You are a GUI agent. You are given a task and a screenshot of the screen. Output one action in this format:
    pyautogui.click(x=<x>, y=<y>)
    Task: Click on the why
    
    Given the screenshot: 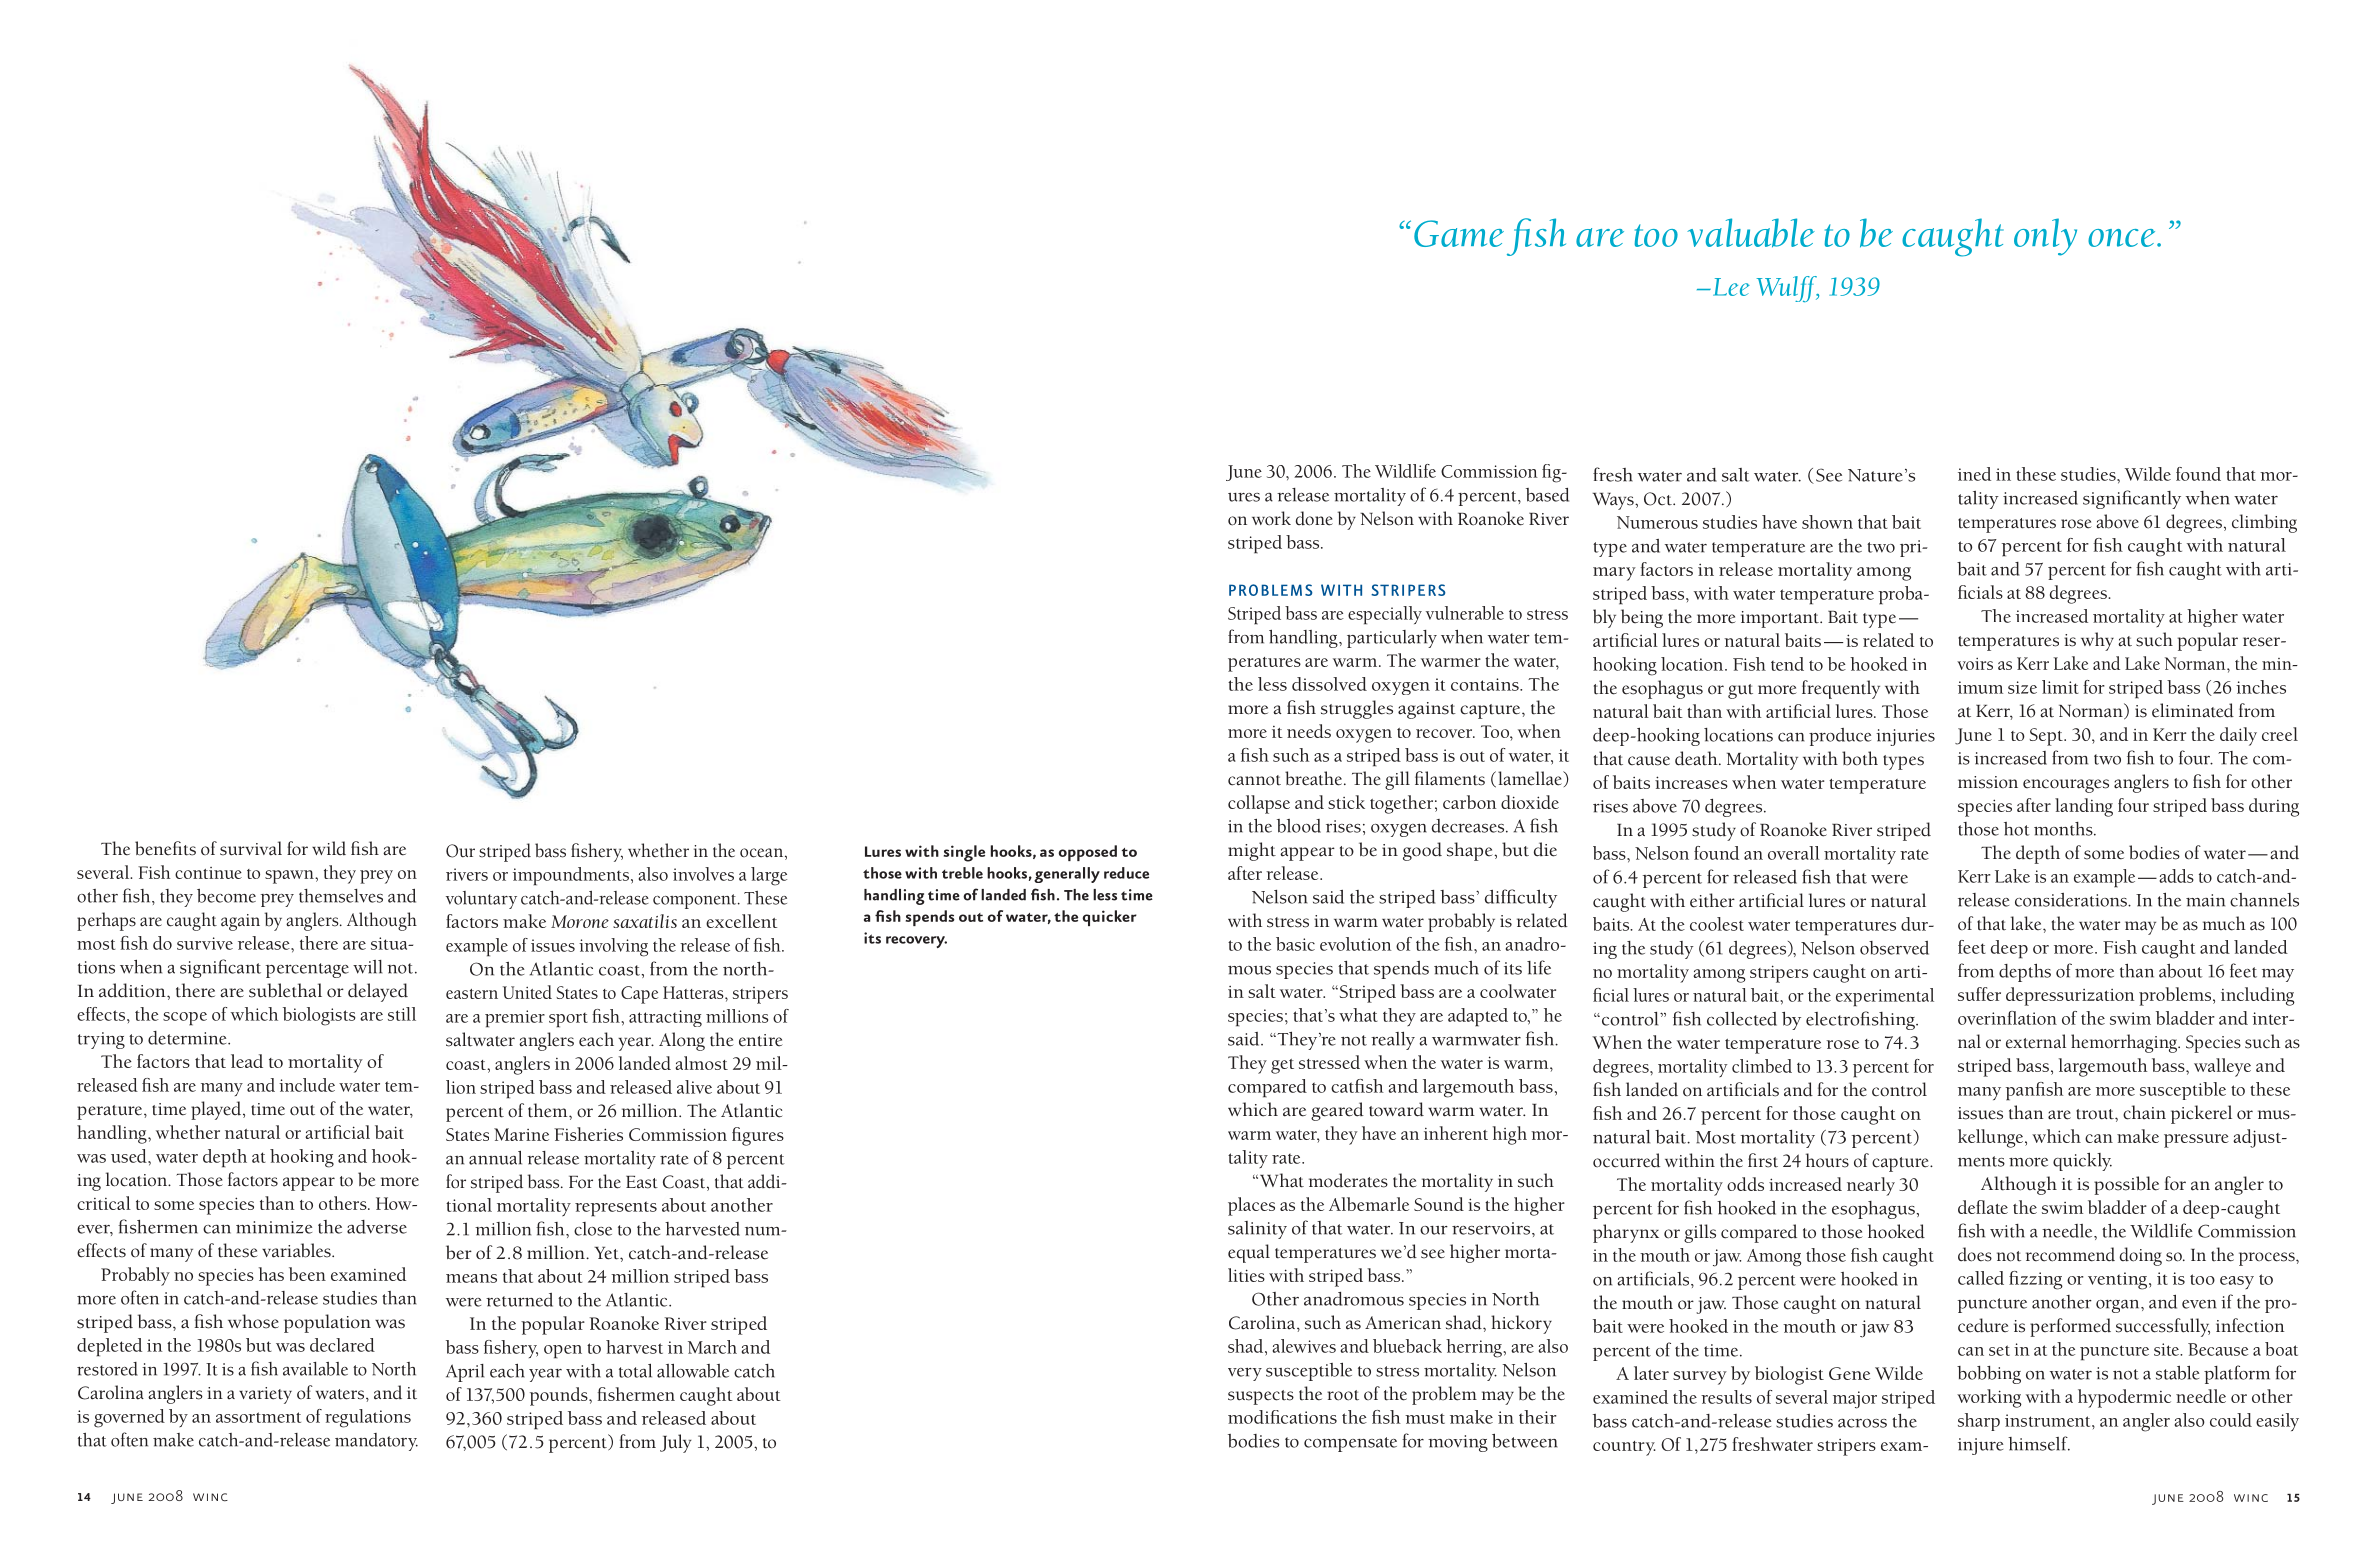 What is the action you would take?
    pyautogui.click(x=2097, y=641)
